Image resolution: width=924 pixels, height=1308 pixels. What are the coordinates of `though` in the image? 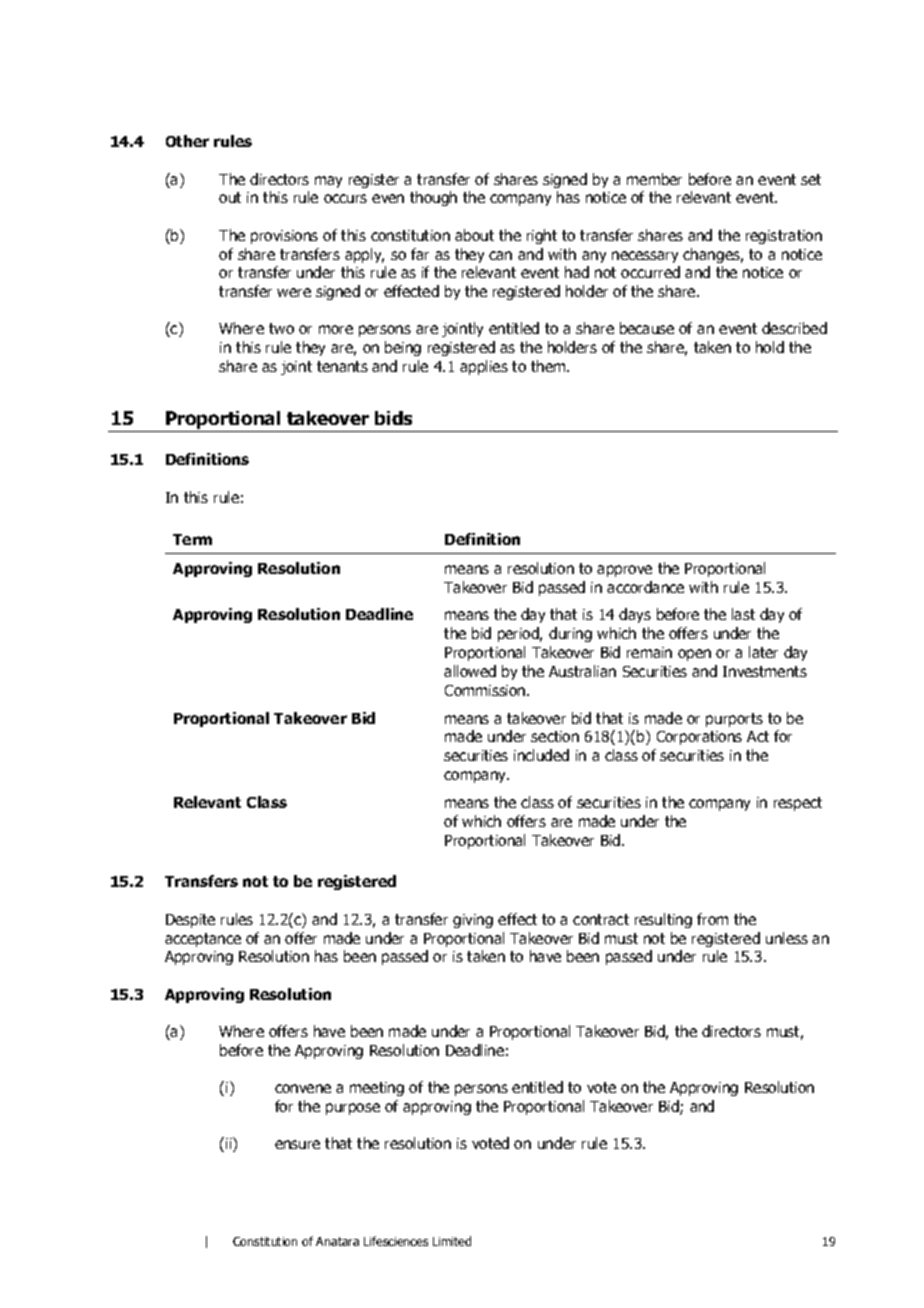 It's located at (433, 198).
